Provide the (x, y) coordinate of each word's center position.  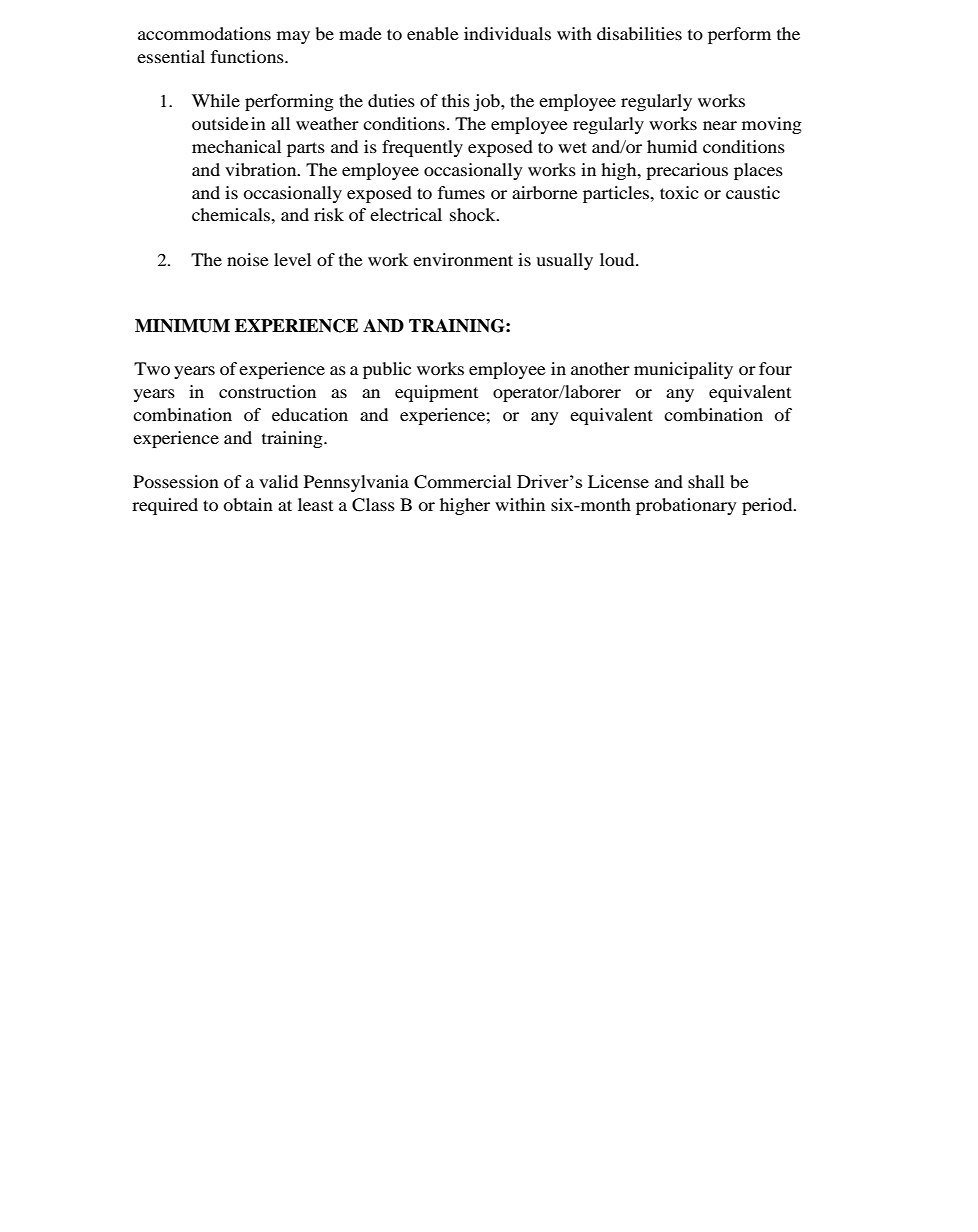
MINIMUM (182, 326)
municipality (683, 370)
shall (706, 481)
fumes (461, 192)
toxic (679, 192)
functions (248, 56)
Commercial (462, 482)
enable (433, 33)
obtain (248, 504)
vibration (262, 169)
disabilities (639, 33)
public (387, 370)
